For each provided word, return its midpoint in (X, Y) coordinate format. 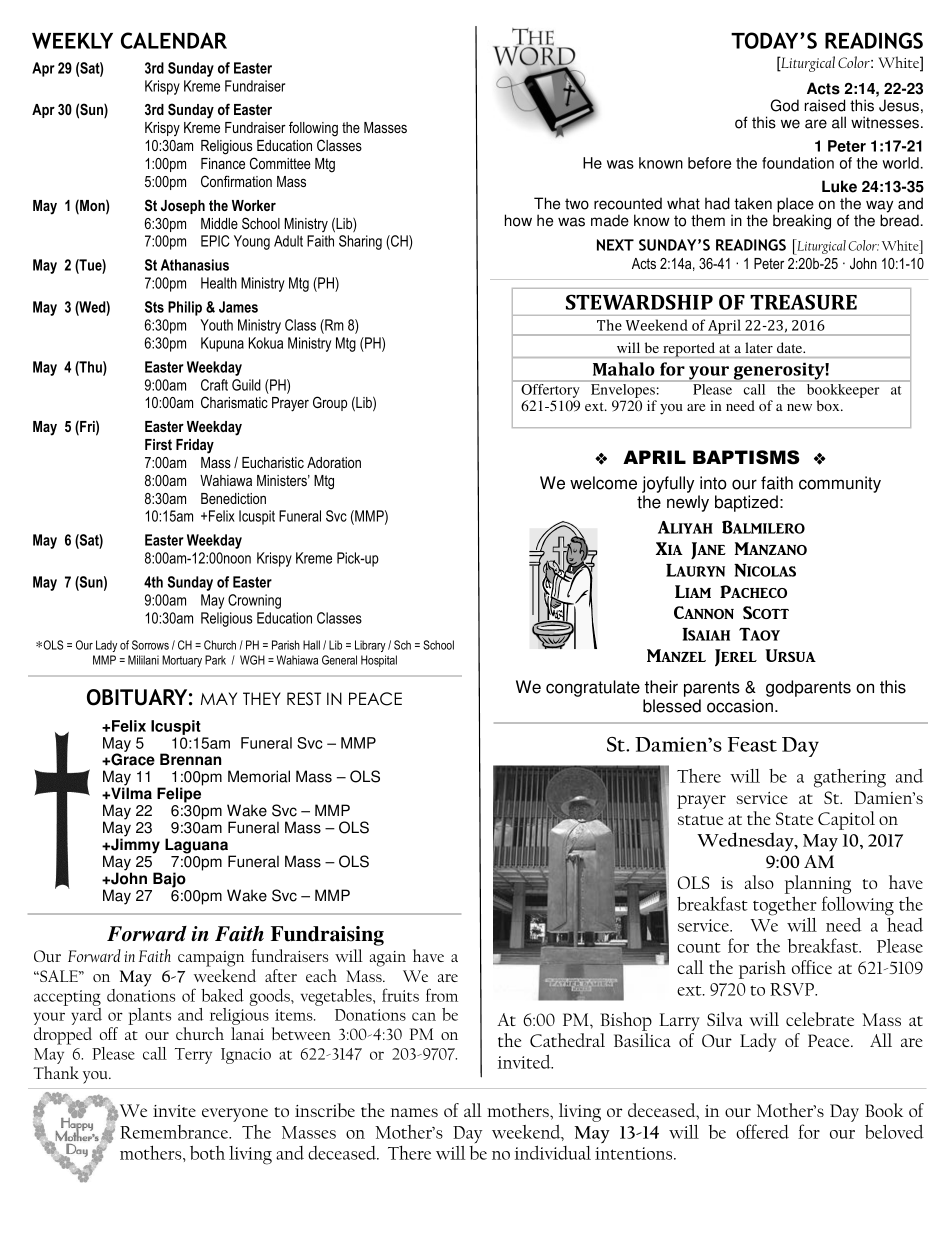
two (577, 204)
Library (370, 646)
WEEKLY (72, 41)
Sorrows (150, 645)
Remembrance (175, 1132)
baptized (746, 503)
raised (825, 105)
